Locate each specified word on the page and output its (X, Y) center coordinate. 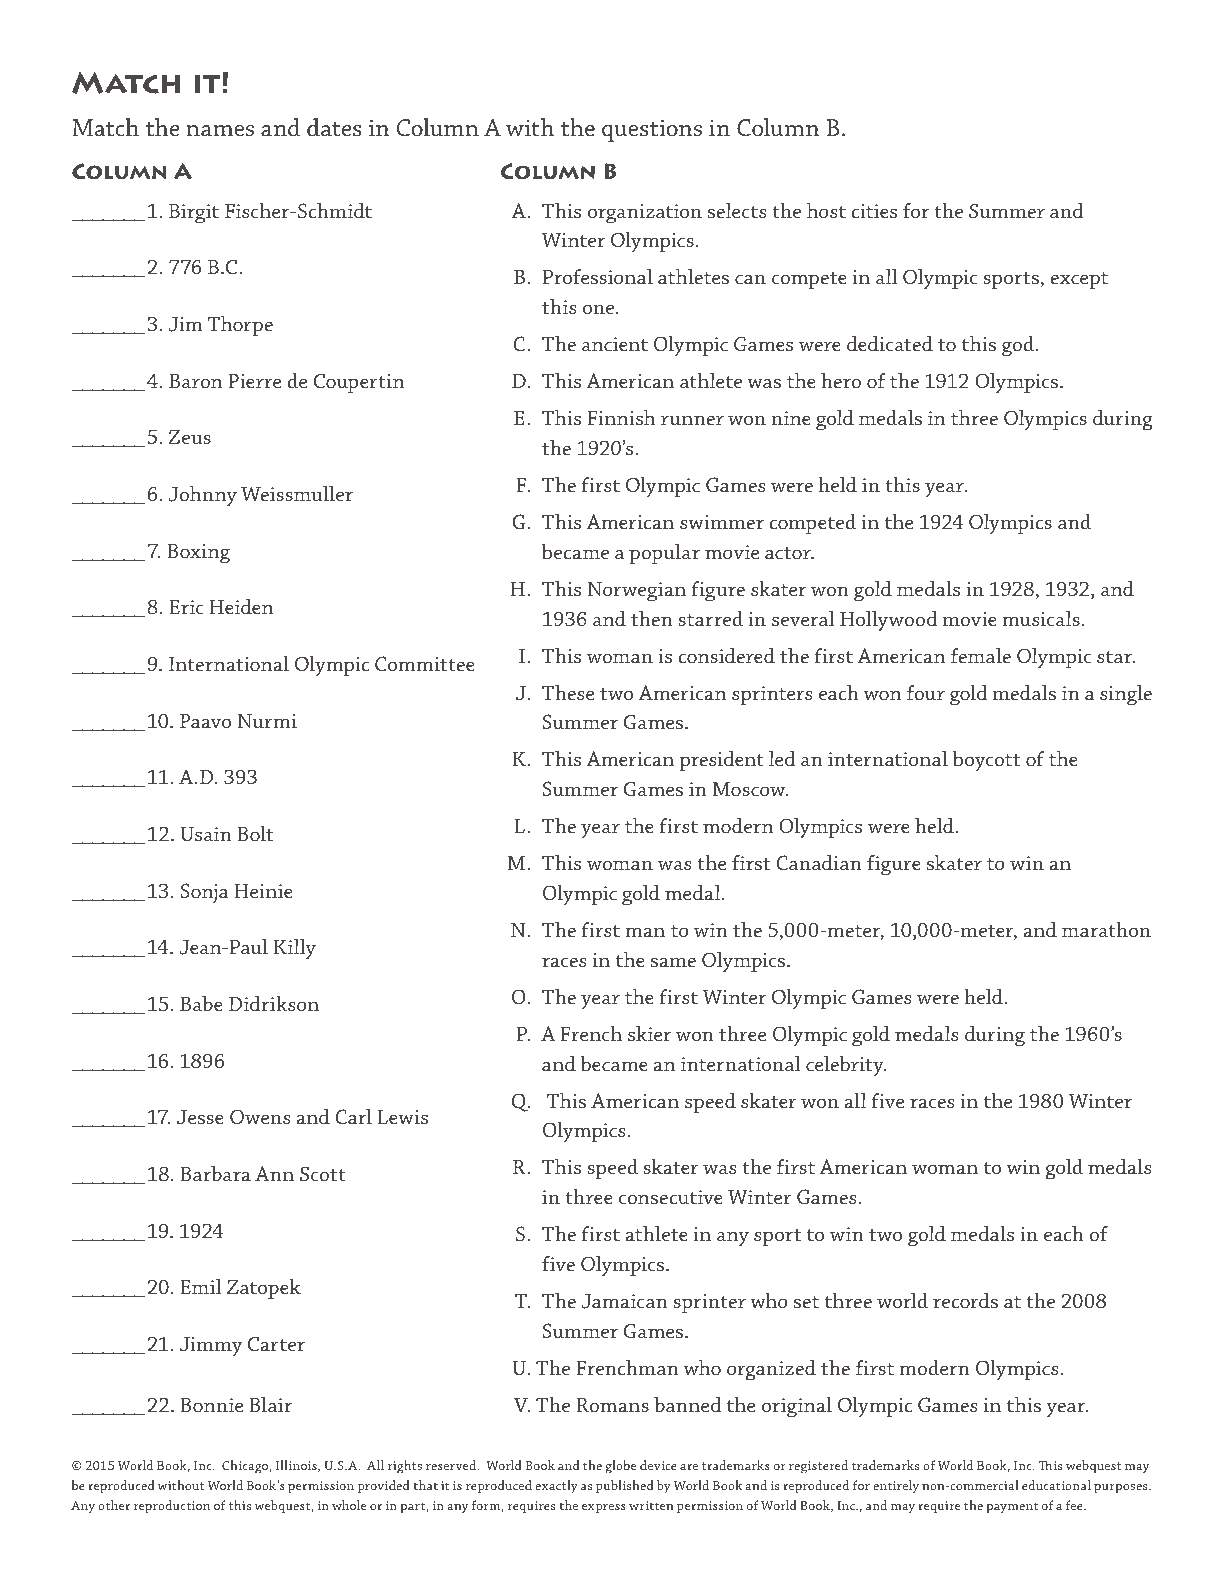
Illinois (297, 1466)
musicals (1041, 618)
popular (664, 553)
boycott (986, 760)
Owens (260, 1117)
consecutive (671, 1197)
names (220, 131)
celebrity (846, 1065)
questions (652, 130)
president (721, 761)
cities (874, 211)
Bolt (255, 833)
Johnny (203, 496)
